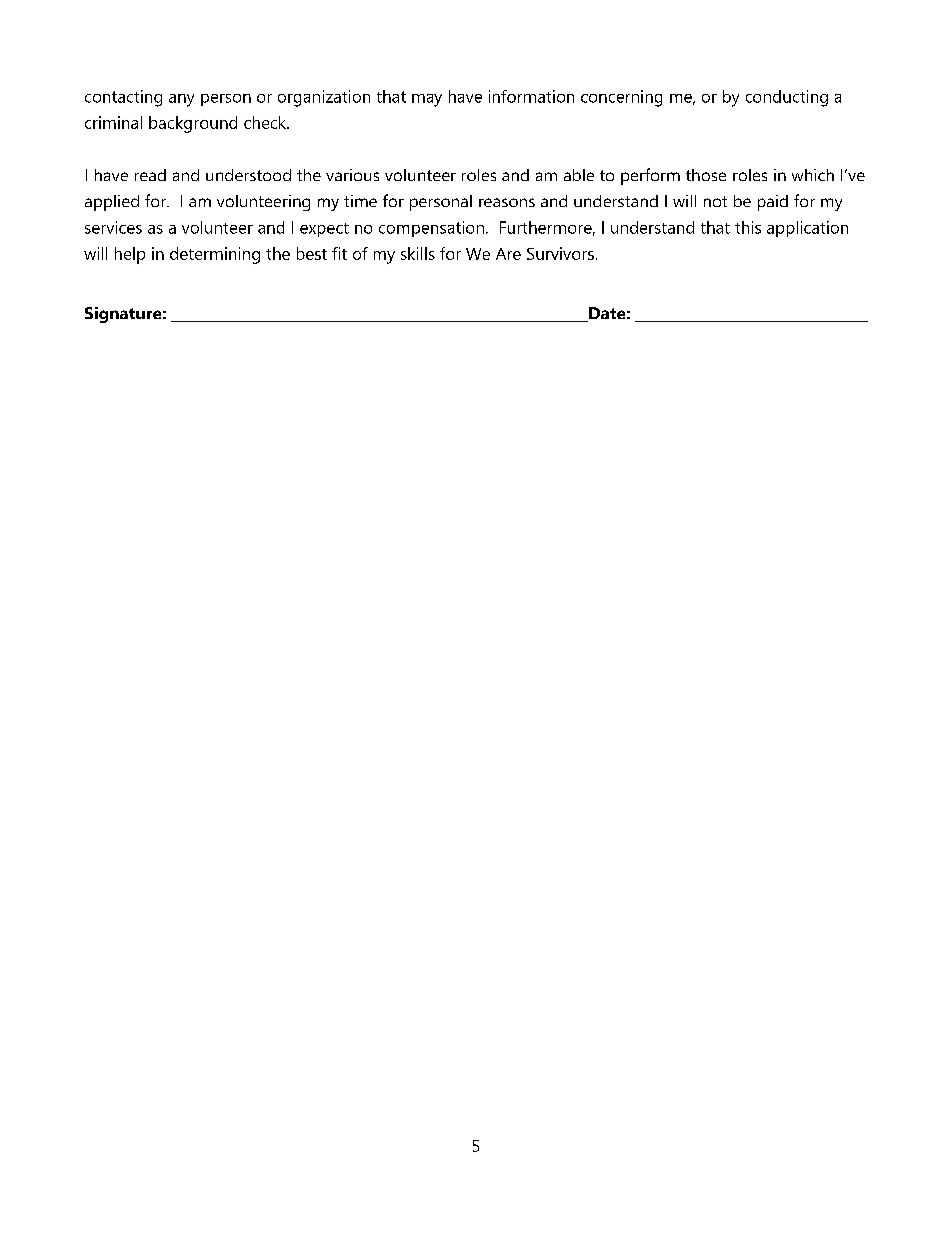 This screenshot has width=952, height=1233. What do you see at coordinates (418, 253) in the screenshot?
I see `skills` at bounding box center [418, 253].
